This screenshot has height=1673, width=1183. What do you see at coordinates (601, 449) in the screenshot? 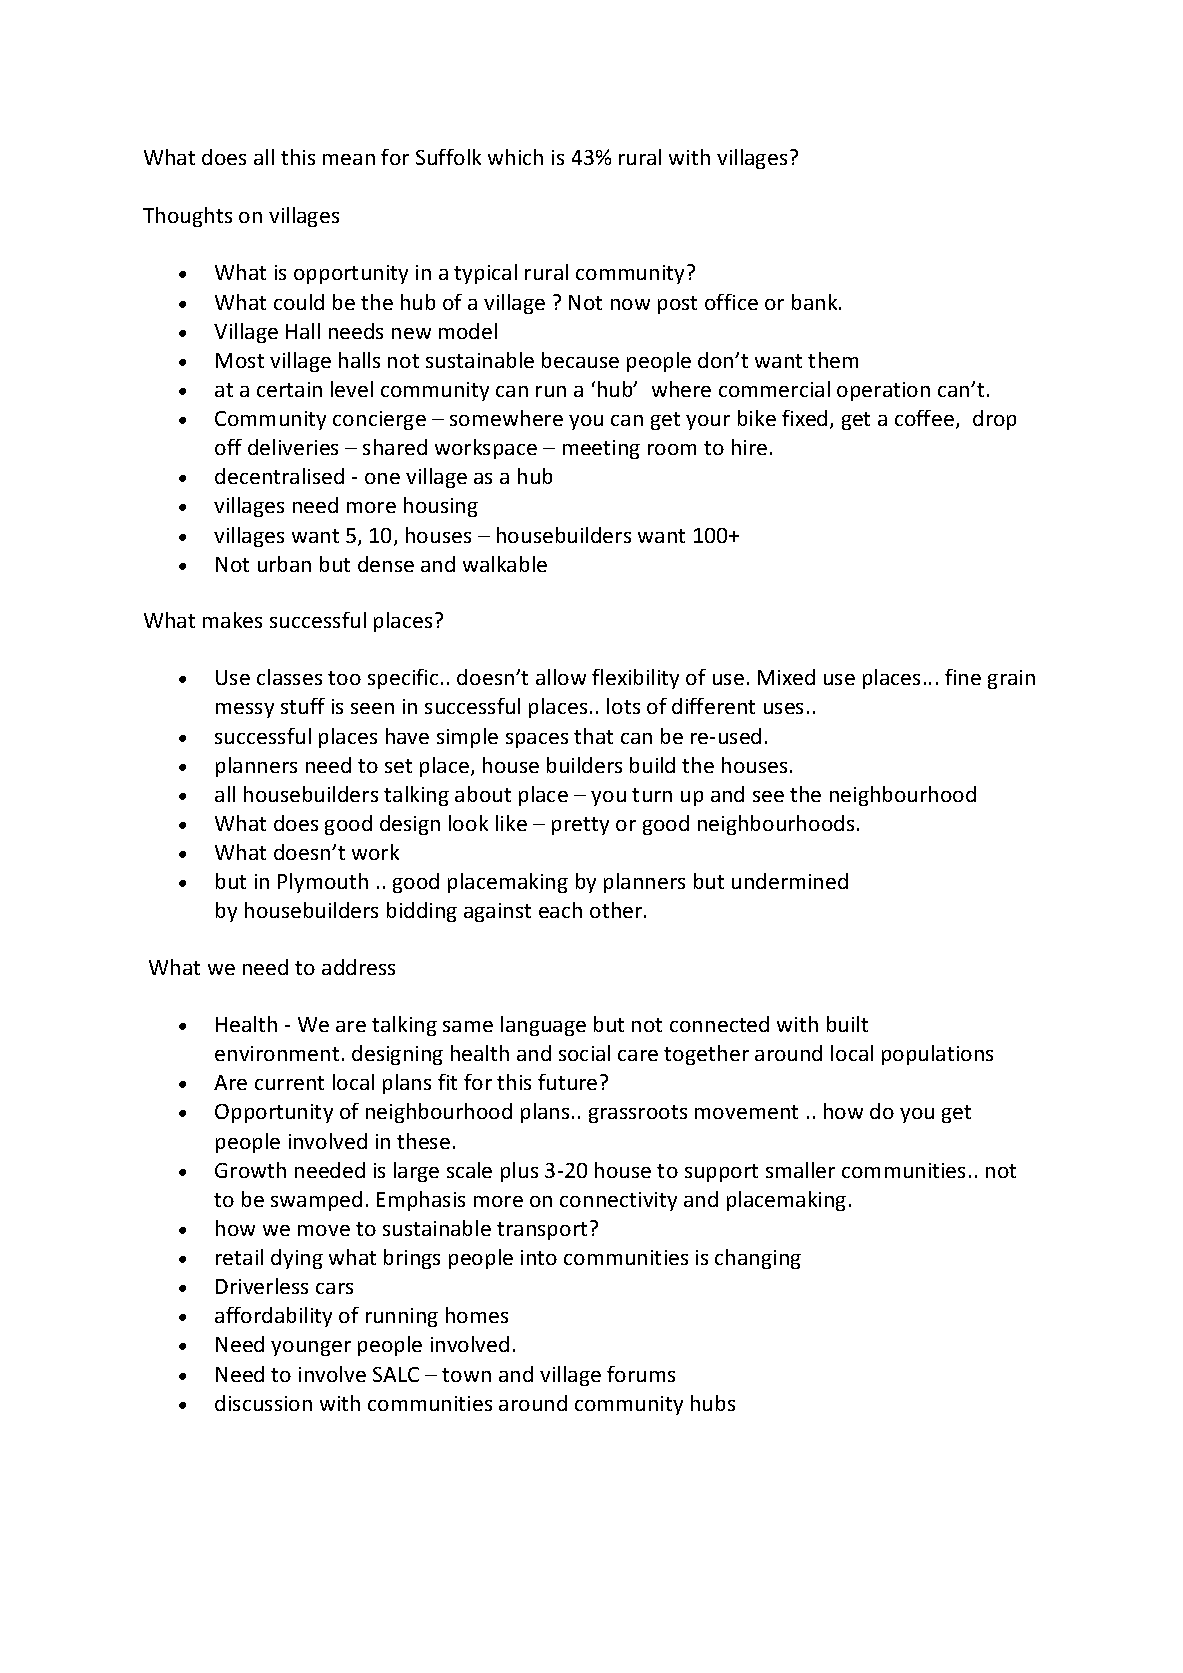
I see `meeting` at bounding box center [601, 449].
